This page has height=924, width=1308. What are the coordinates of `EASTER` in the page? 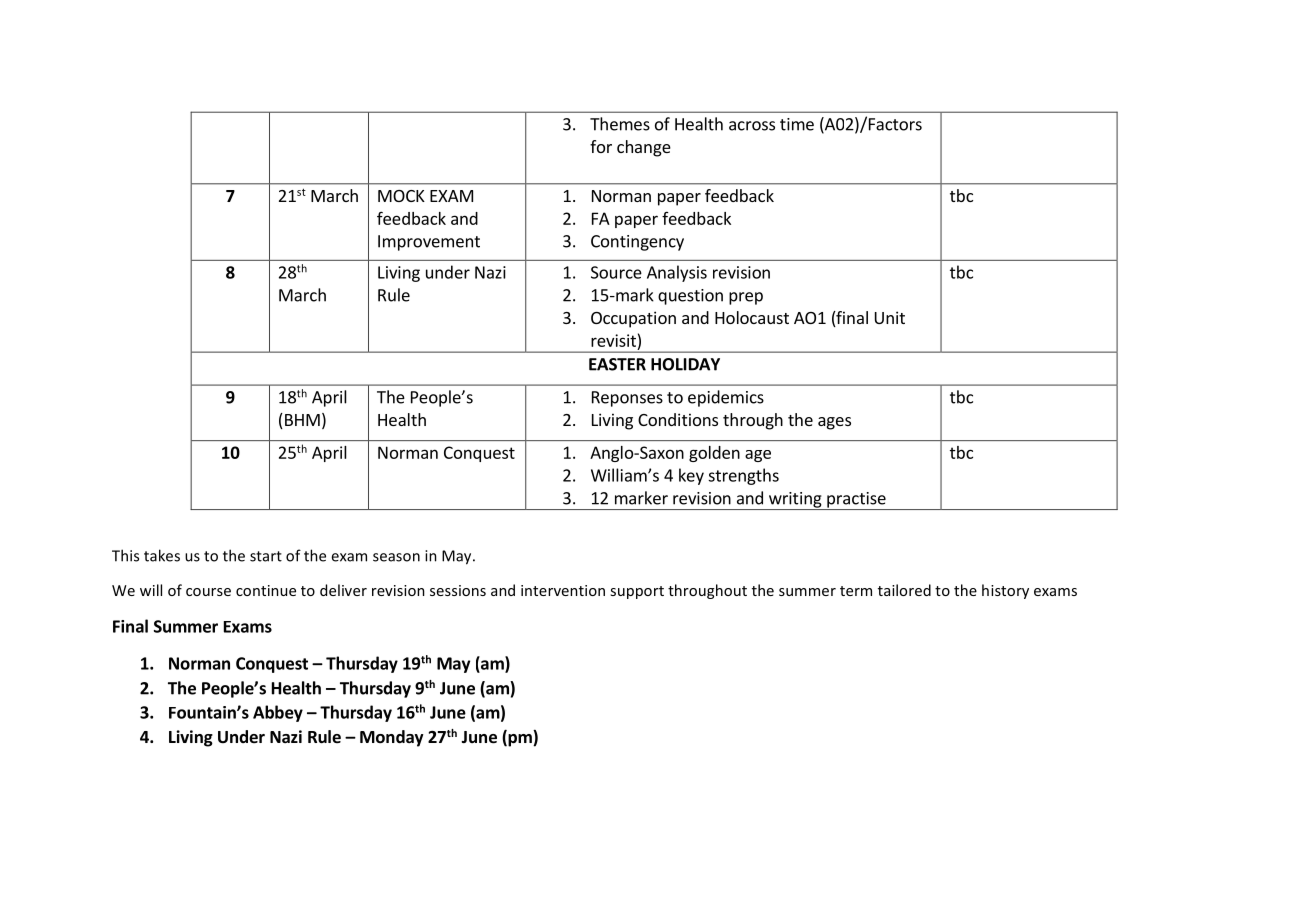 It's located at (617, 364).
